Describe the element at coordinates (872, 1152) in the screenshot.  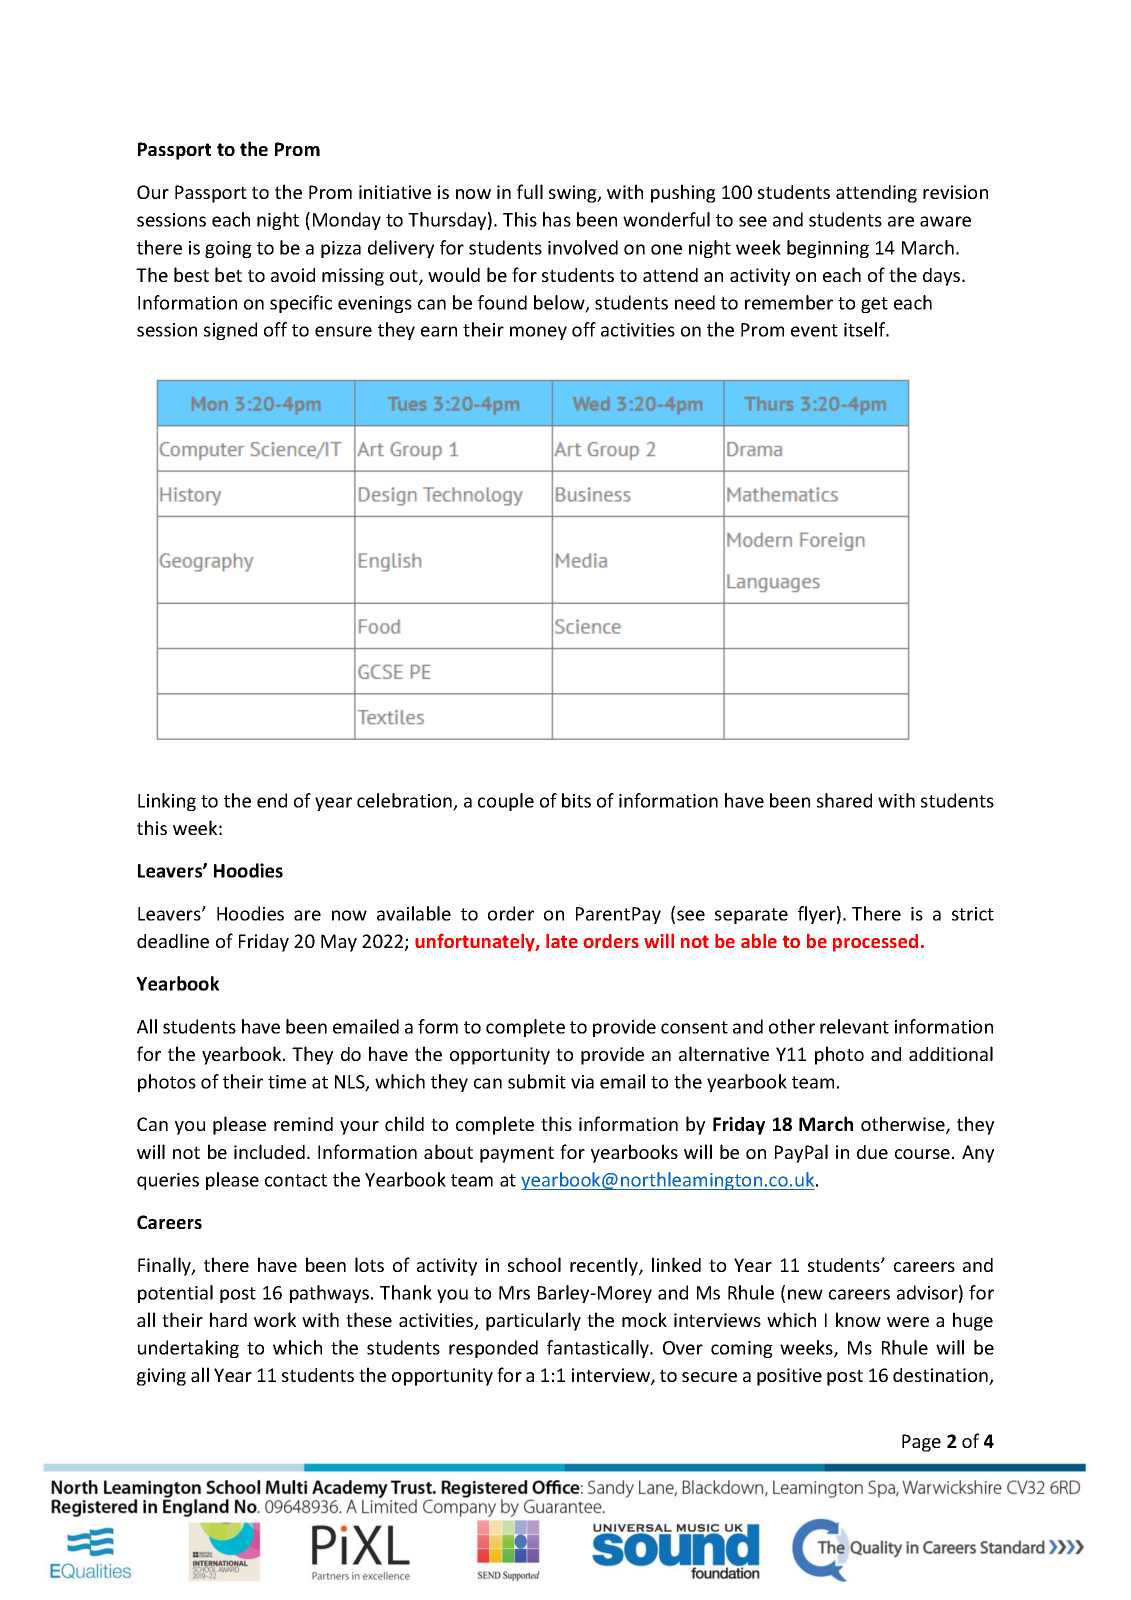
I see `due` at that location.
